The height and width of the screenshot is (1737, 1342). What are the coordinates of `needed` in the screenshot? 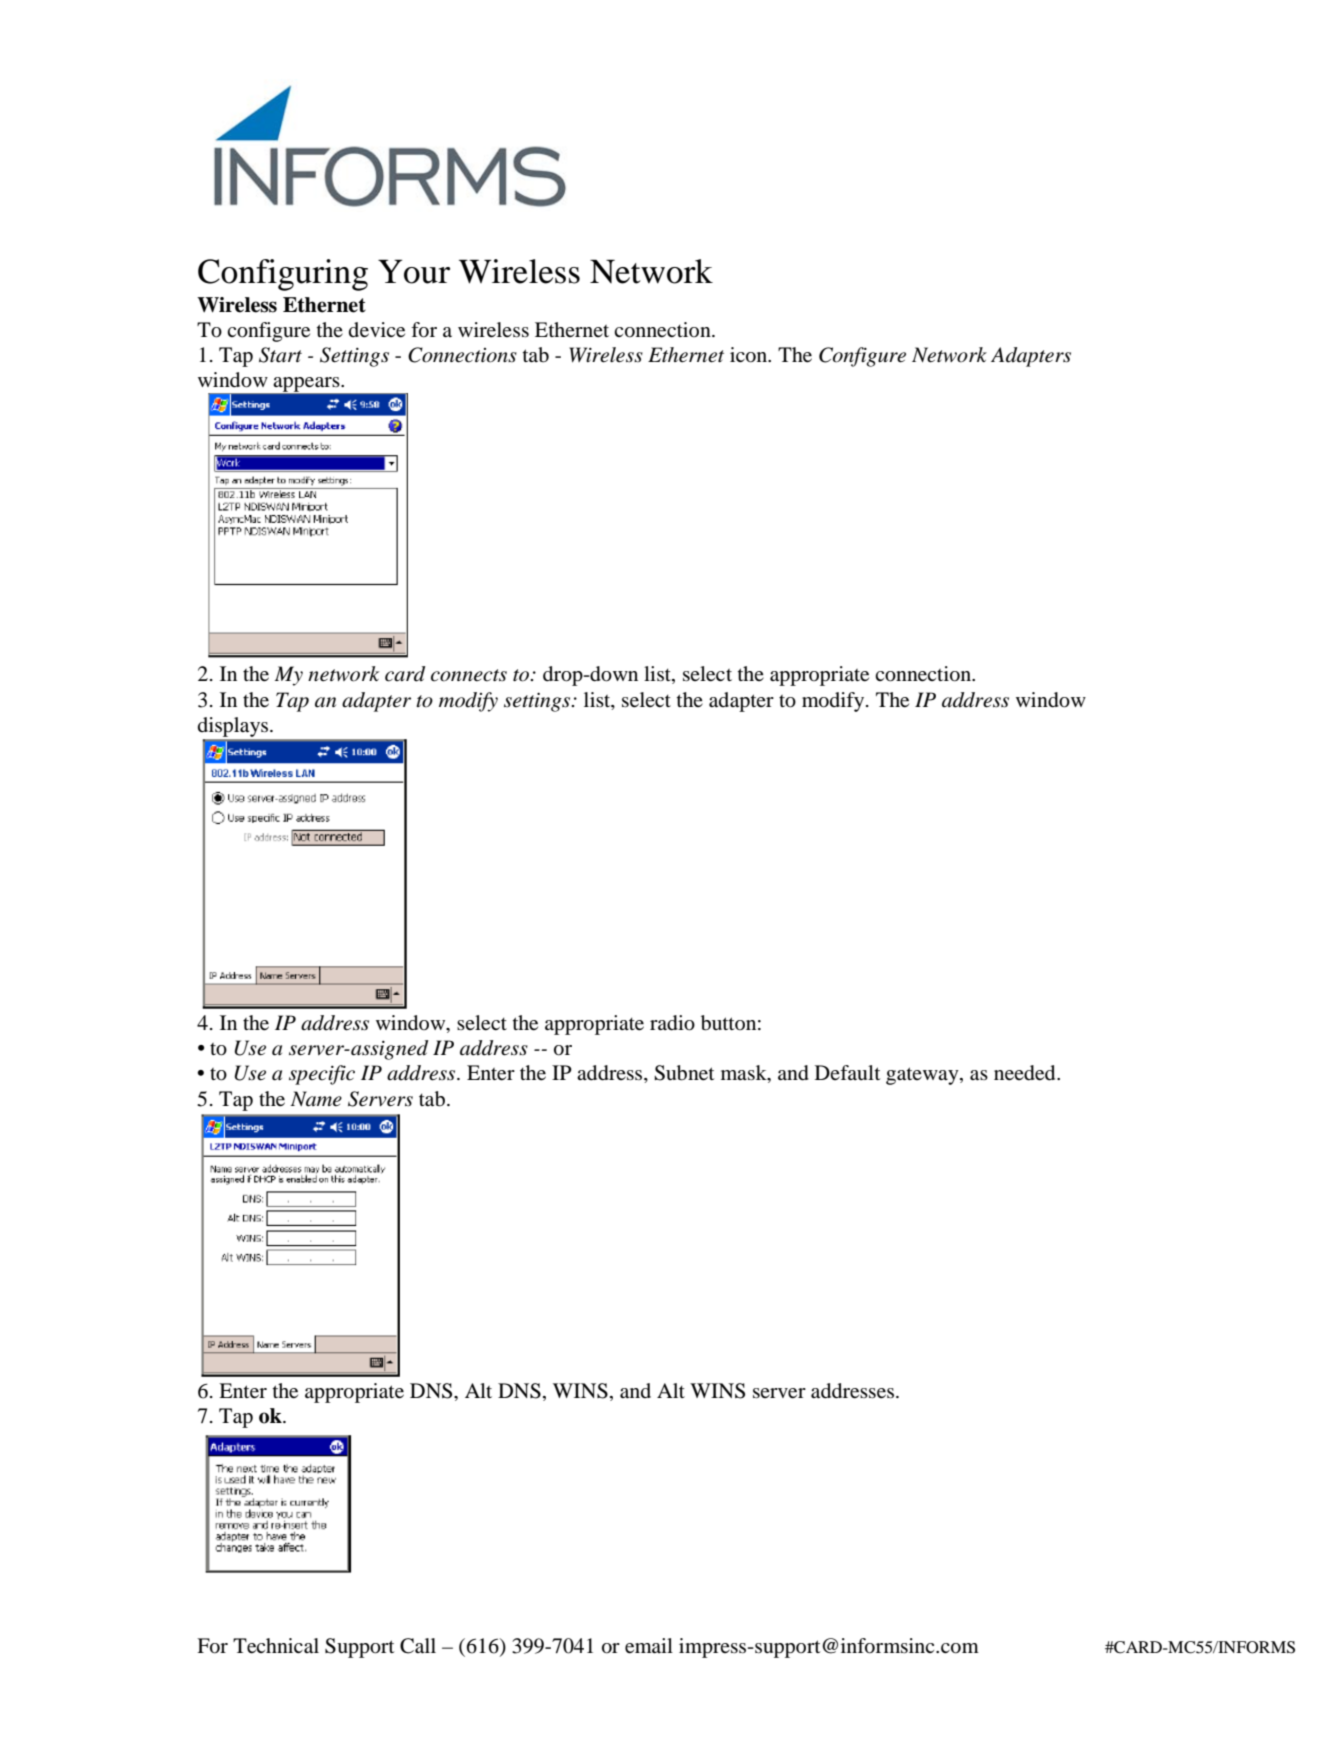 It's located at (1026, 1073).
